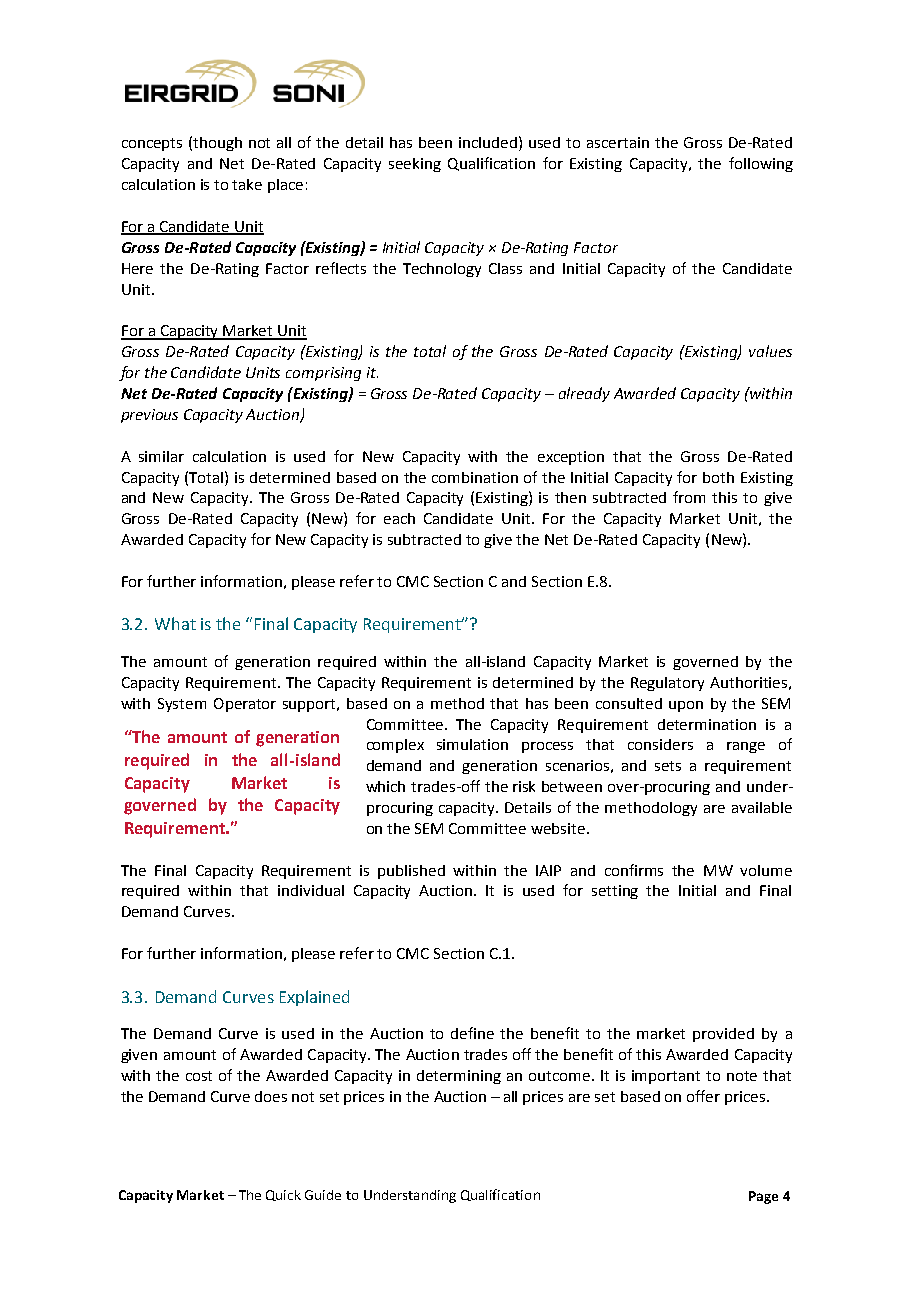 The image size is (924, 1307). I want to click on Page, so click(763, 1197).
